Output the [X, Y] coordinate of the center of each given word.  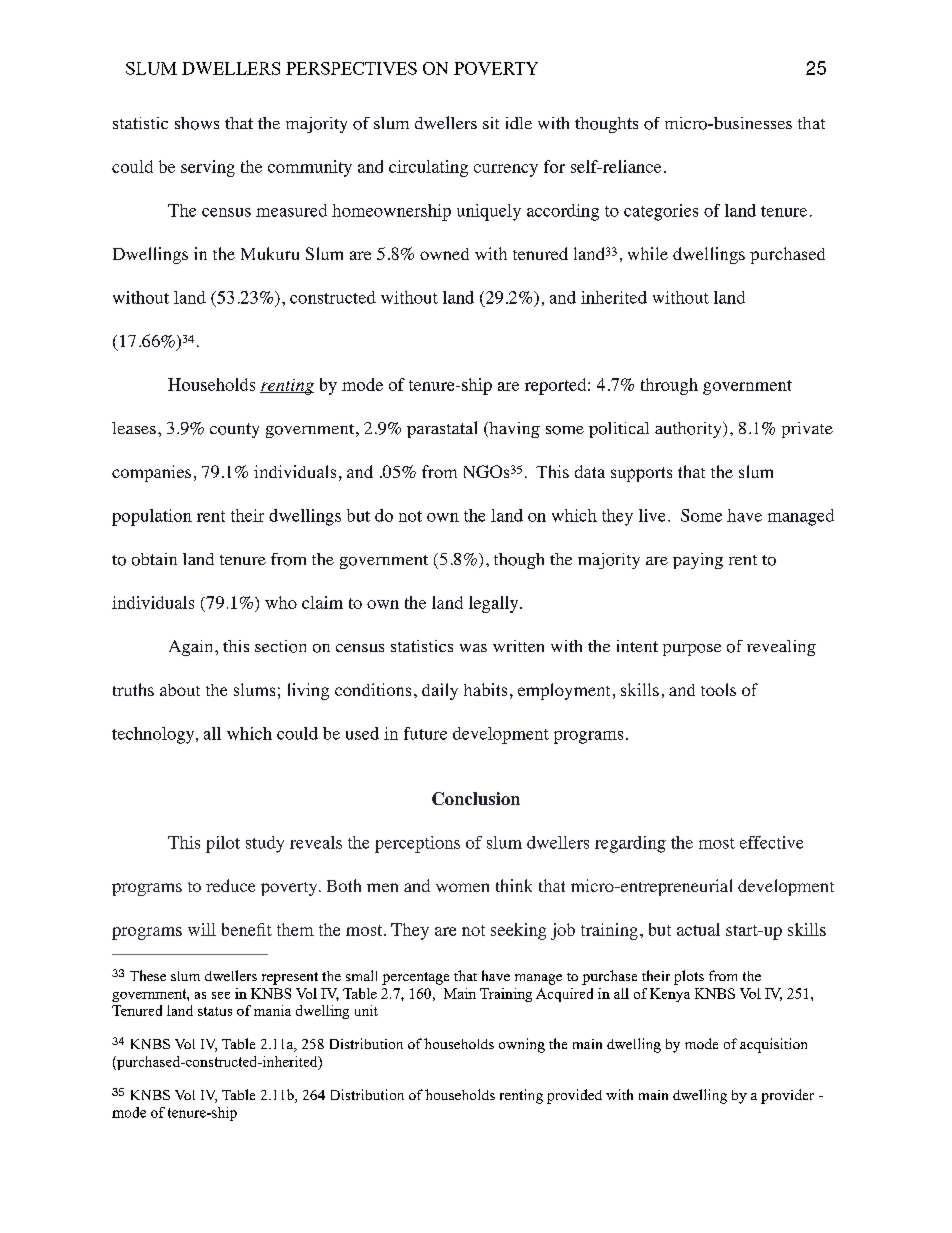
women [462, 887]
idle [519, 123]
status [215, 1011]
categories [661, 212]
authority [689, 430]
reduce [230, 885]
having [513, 430]
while [648, 253]
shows [197, 123]
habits [485, 689]
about [180, 690]
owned [444, 254]
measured [291, 210]
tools [718, 689]
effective [771, 842]
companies [151, 473]
